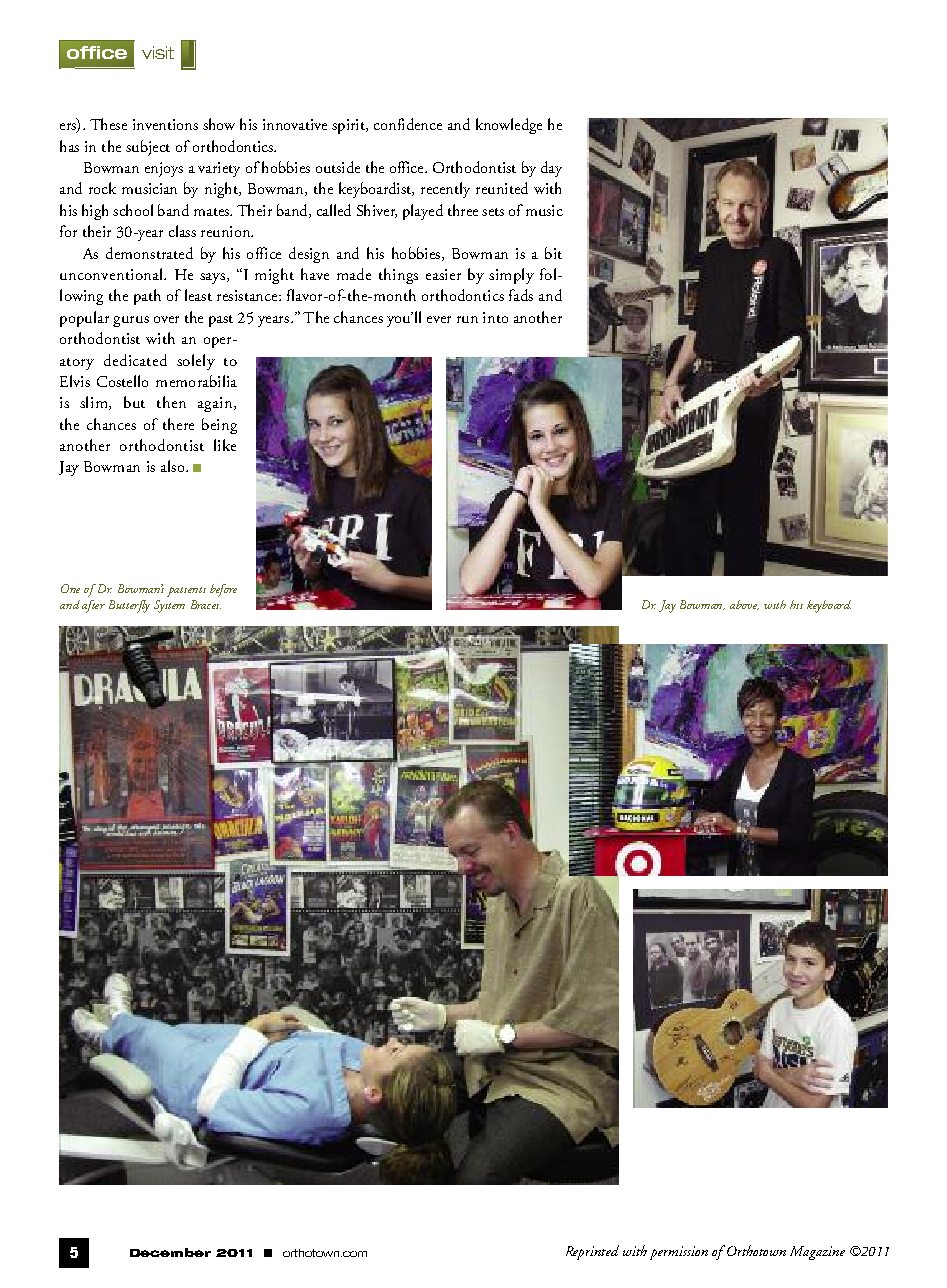  Describe the element at coordinates (170, 1252) in the page. I see `December` at that location.
